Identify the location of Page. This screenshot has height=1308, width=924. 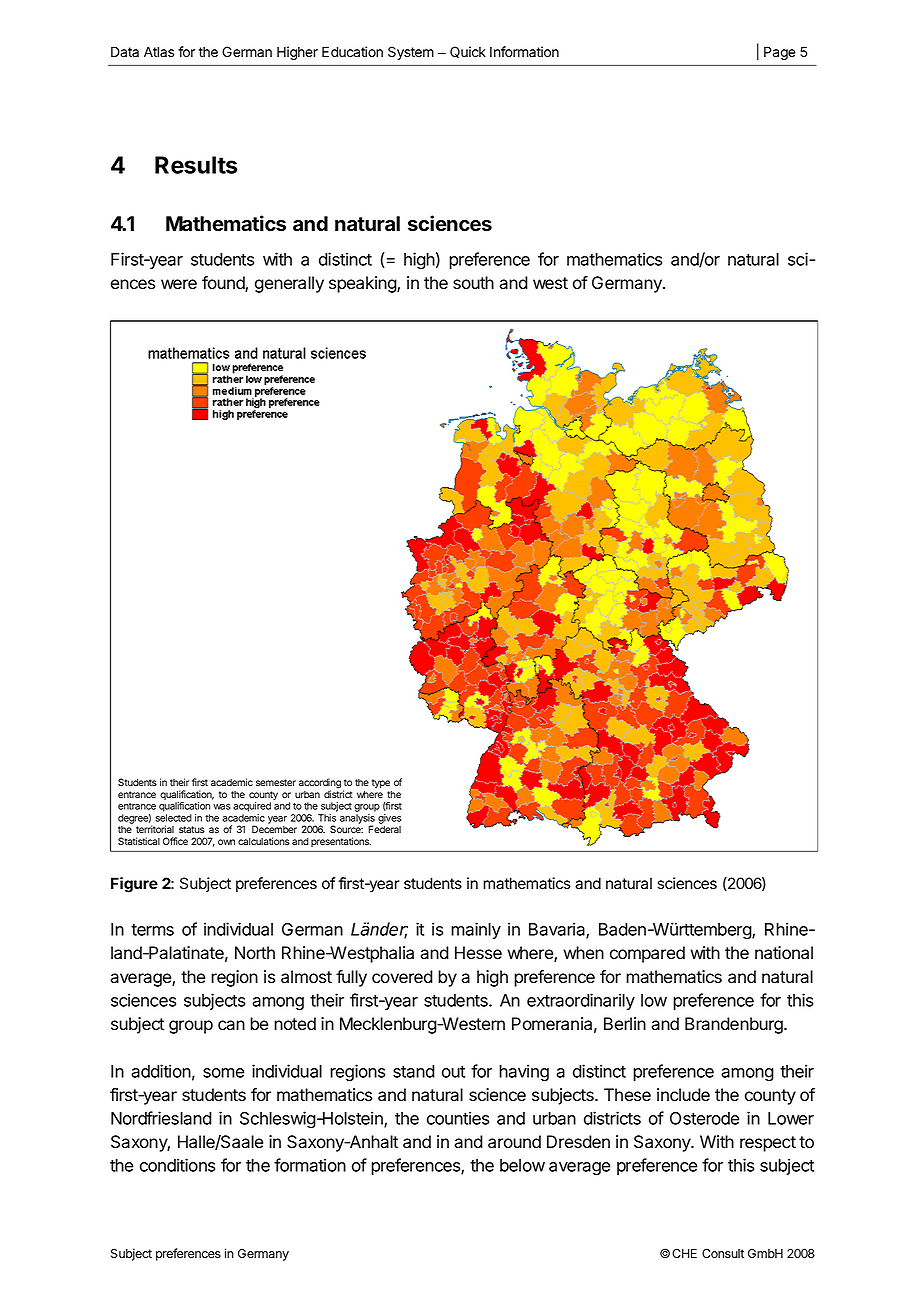
(780, 53).
